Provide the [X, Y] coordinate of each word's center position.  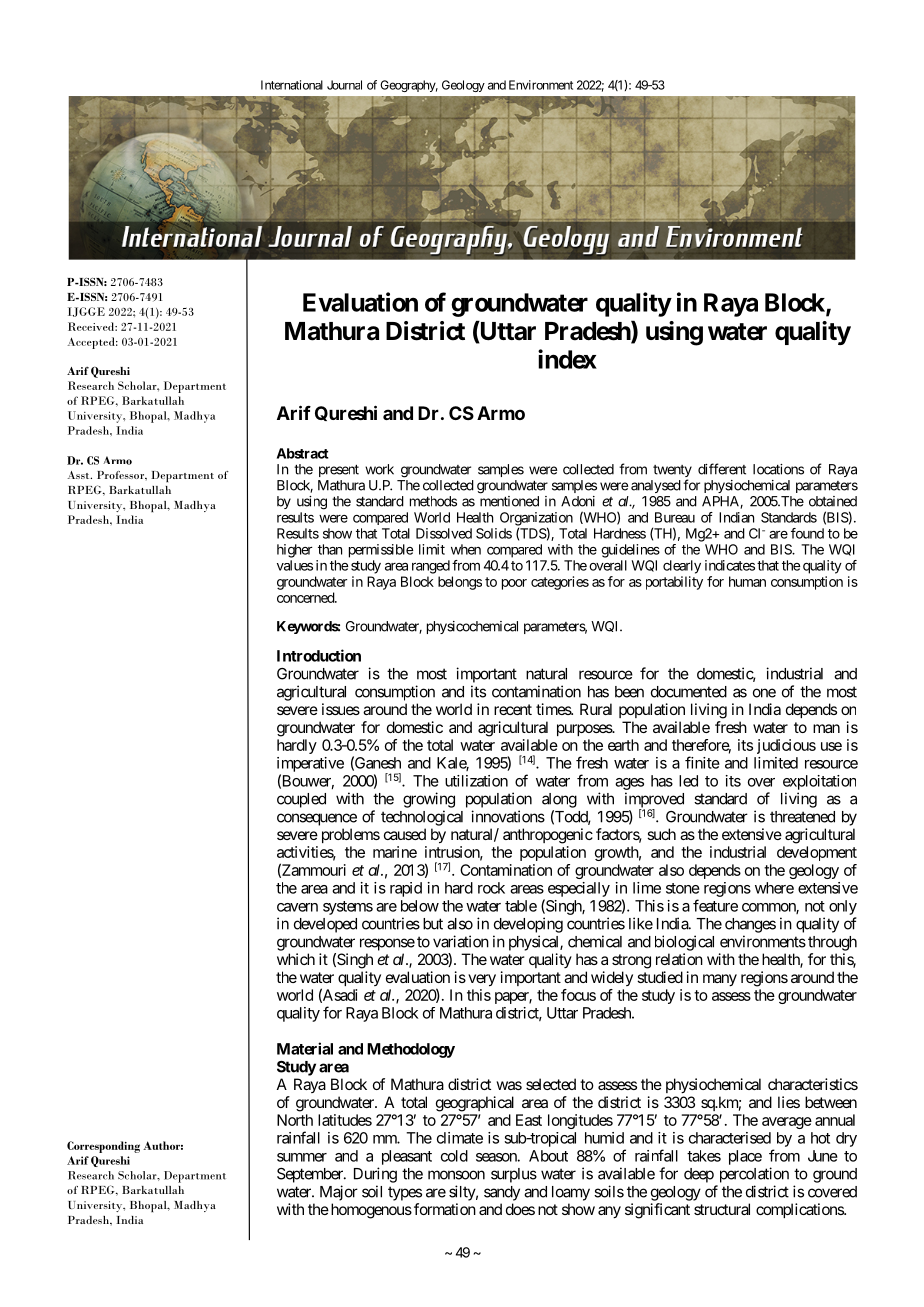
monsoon [456, 1175]
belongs [460, 583]
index [567, 359]
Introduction [319, 655]
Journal [344, 85]
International [292, 85]
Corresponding [103, 1147]
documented [689, 692]
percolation [754, 1175]
